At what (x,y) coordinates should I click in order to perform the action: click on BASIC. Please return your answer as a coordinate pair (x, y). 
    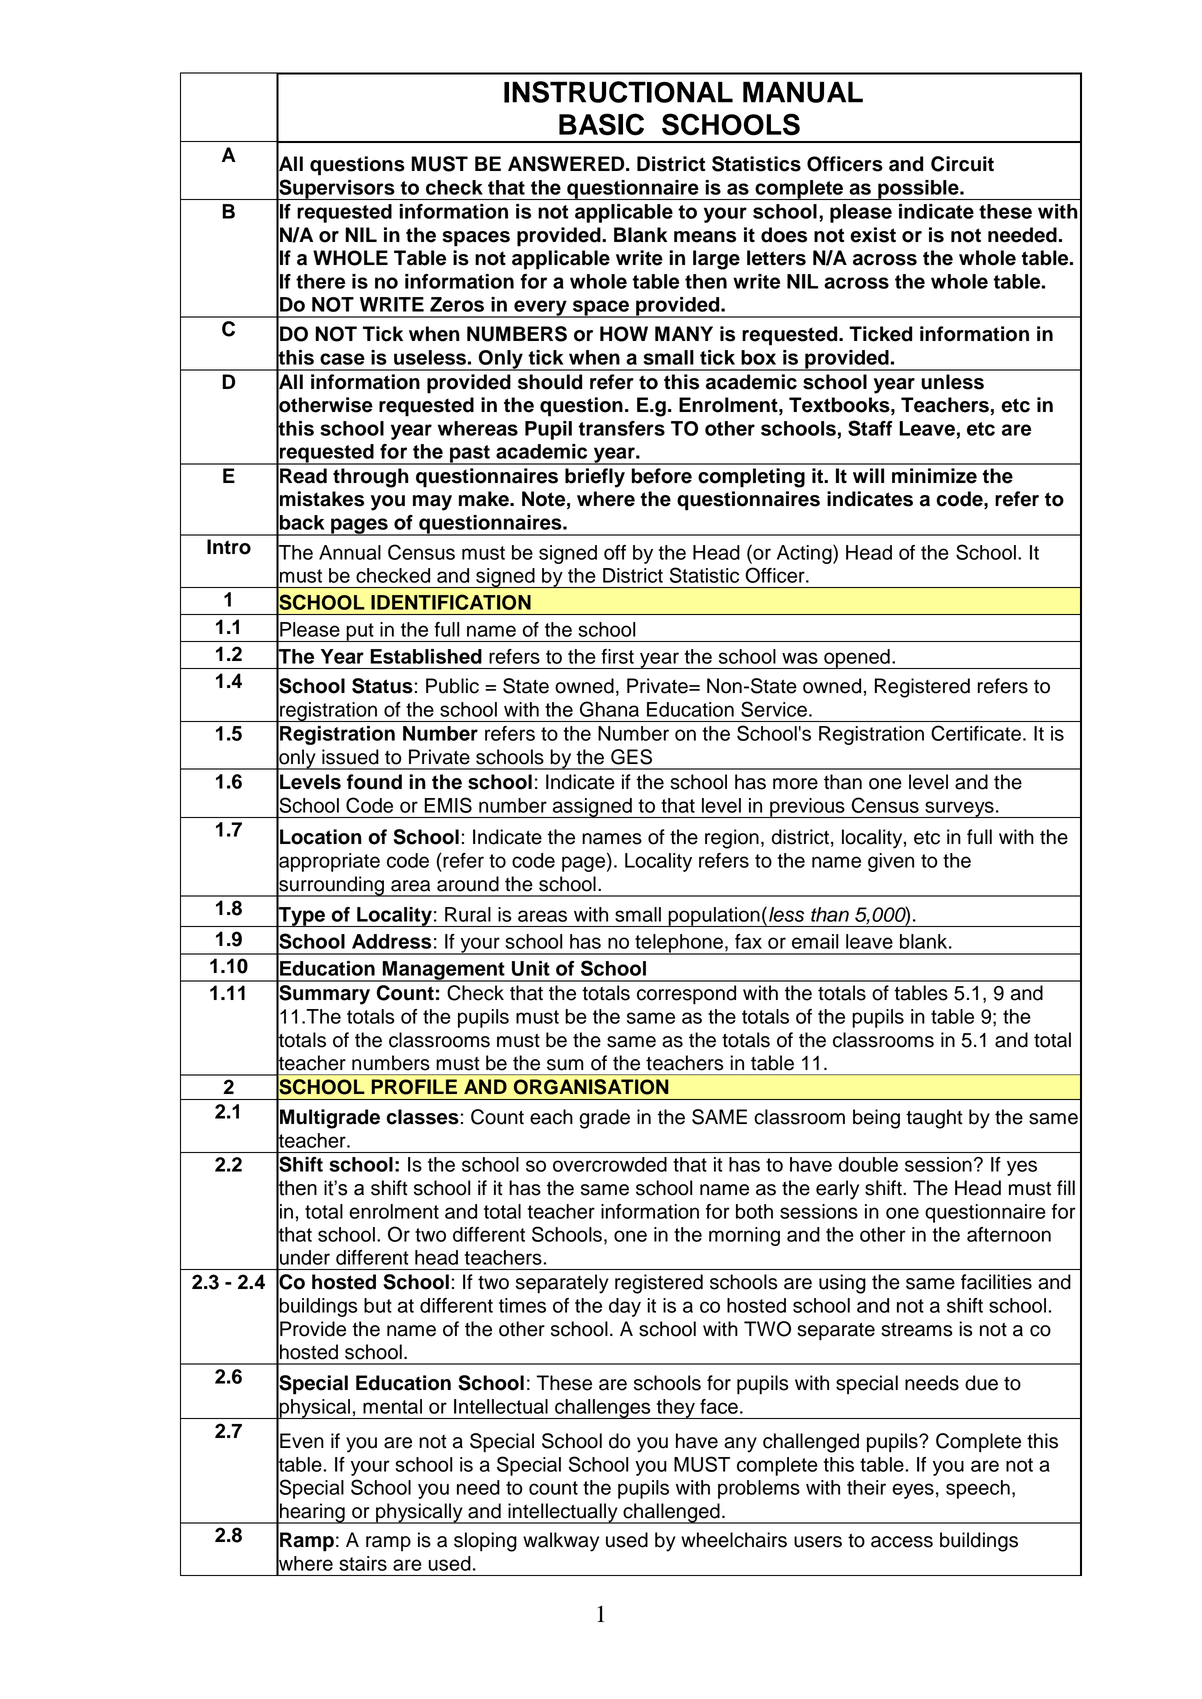
    Looking at the image, I should click on (601, 124).
